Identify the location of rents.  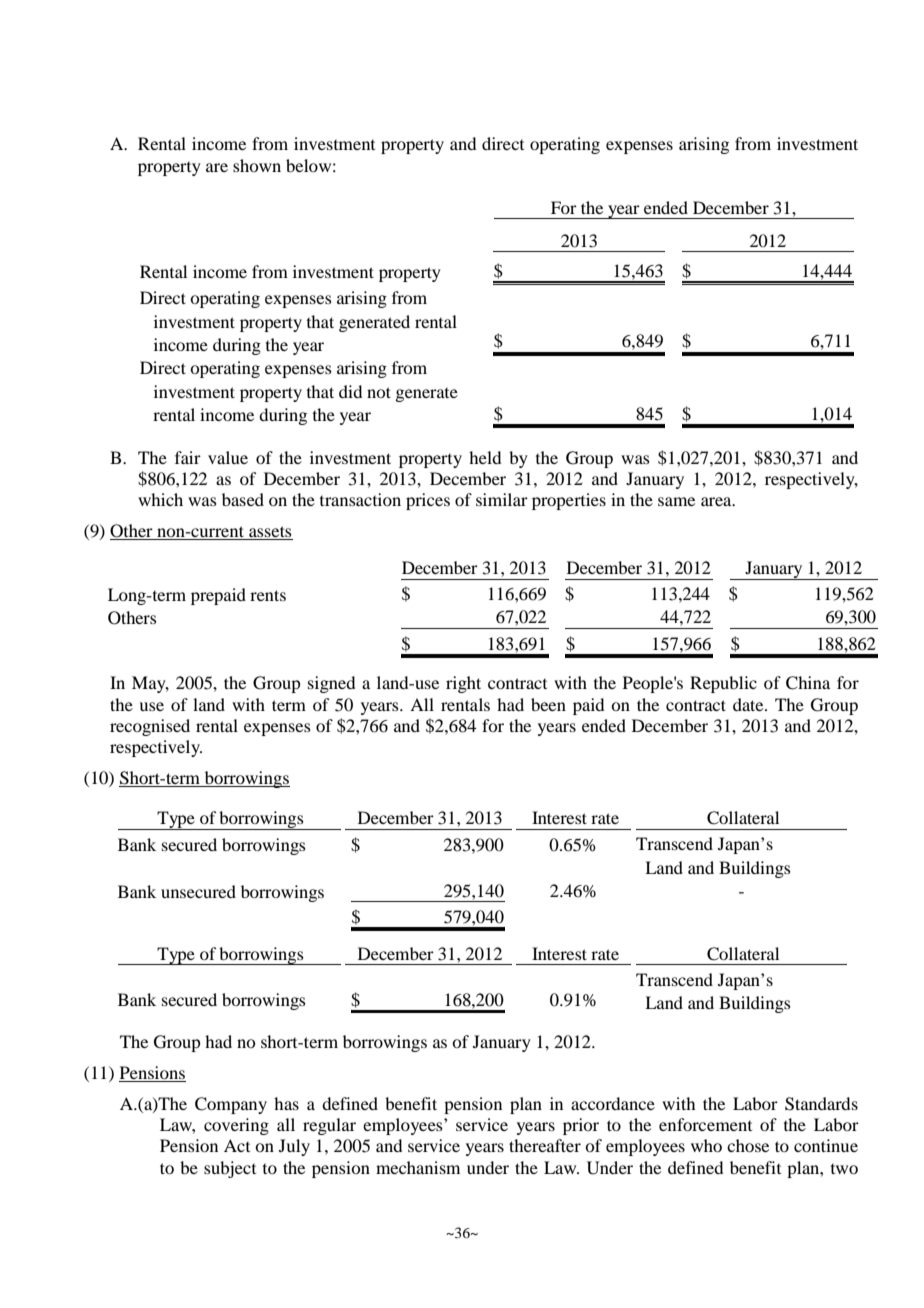
(268, 595).
